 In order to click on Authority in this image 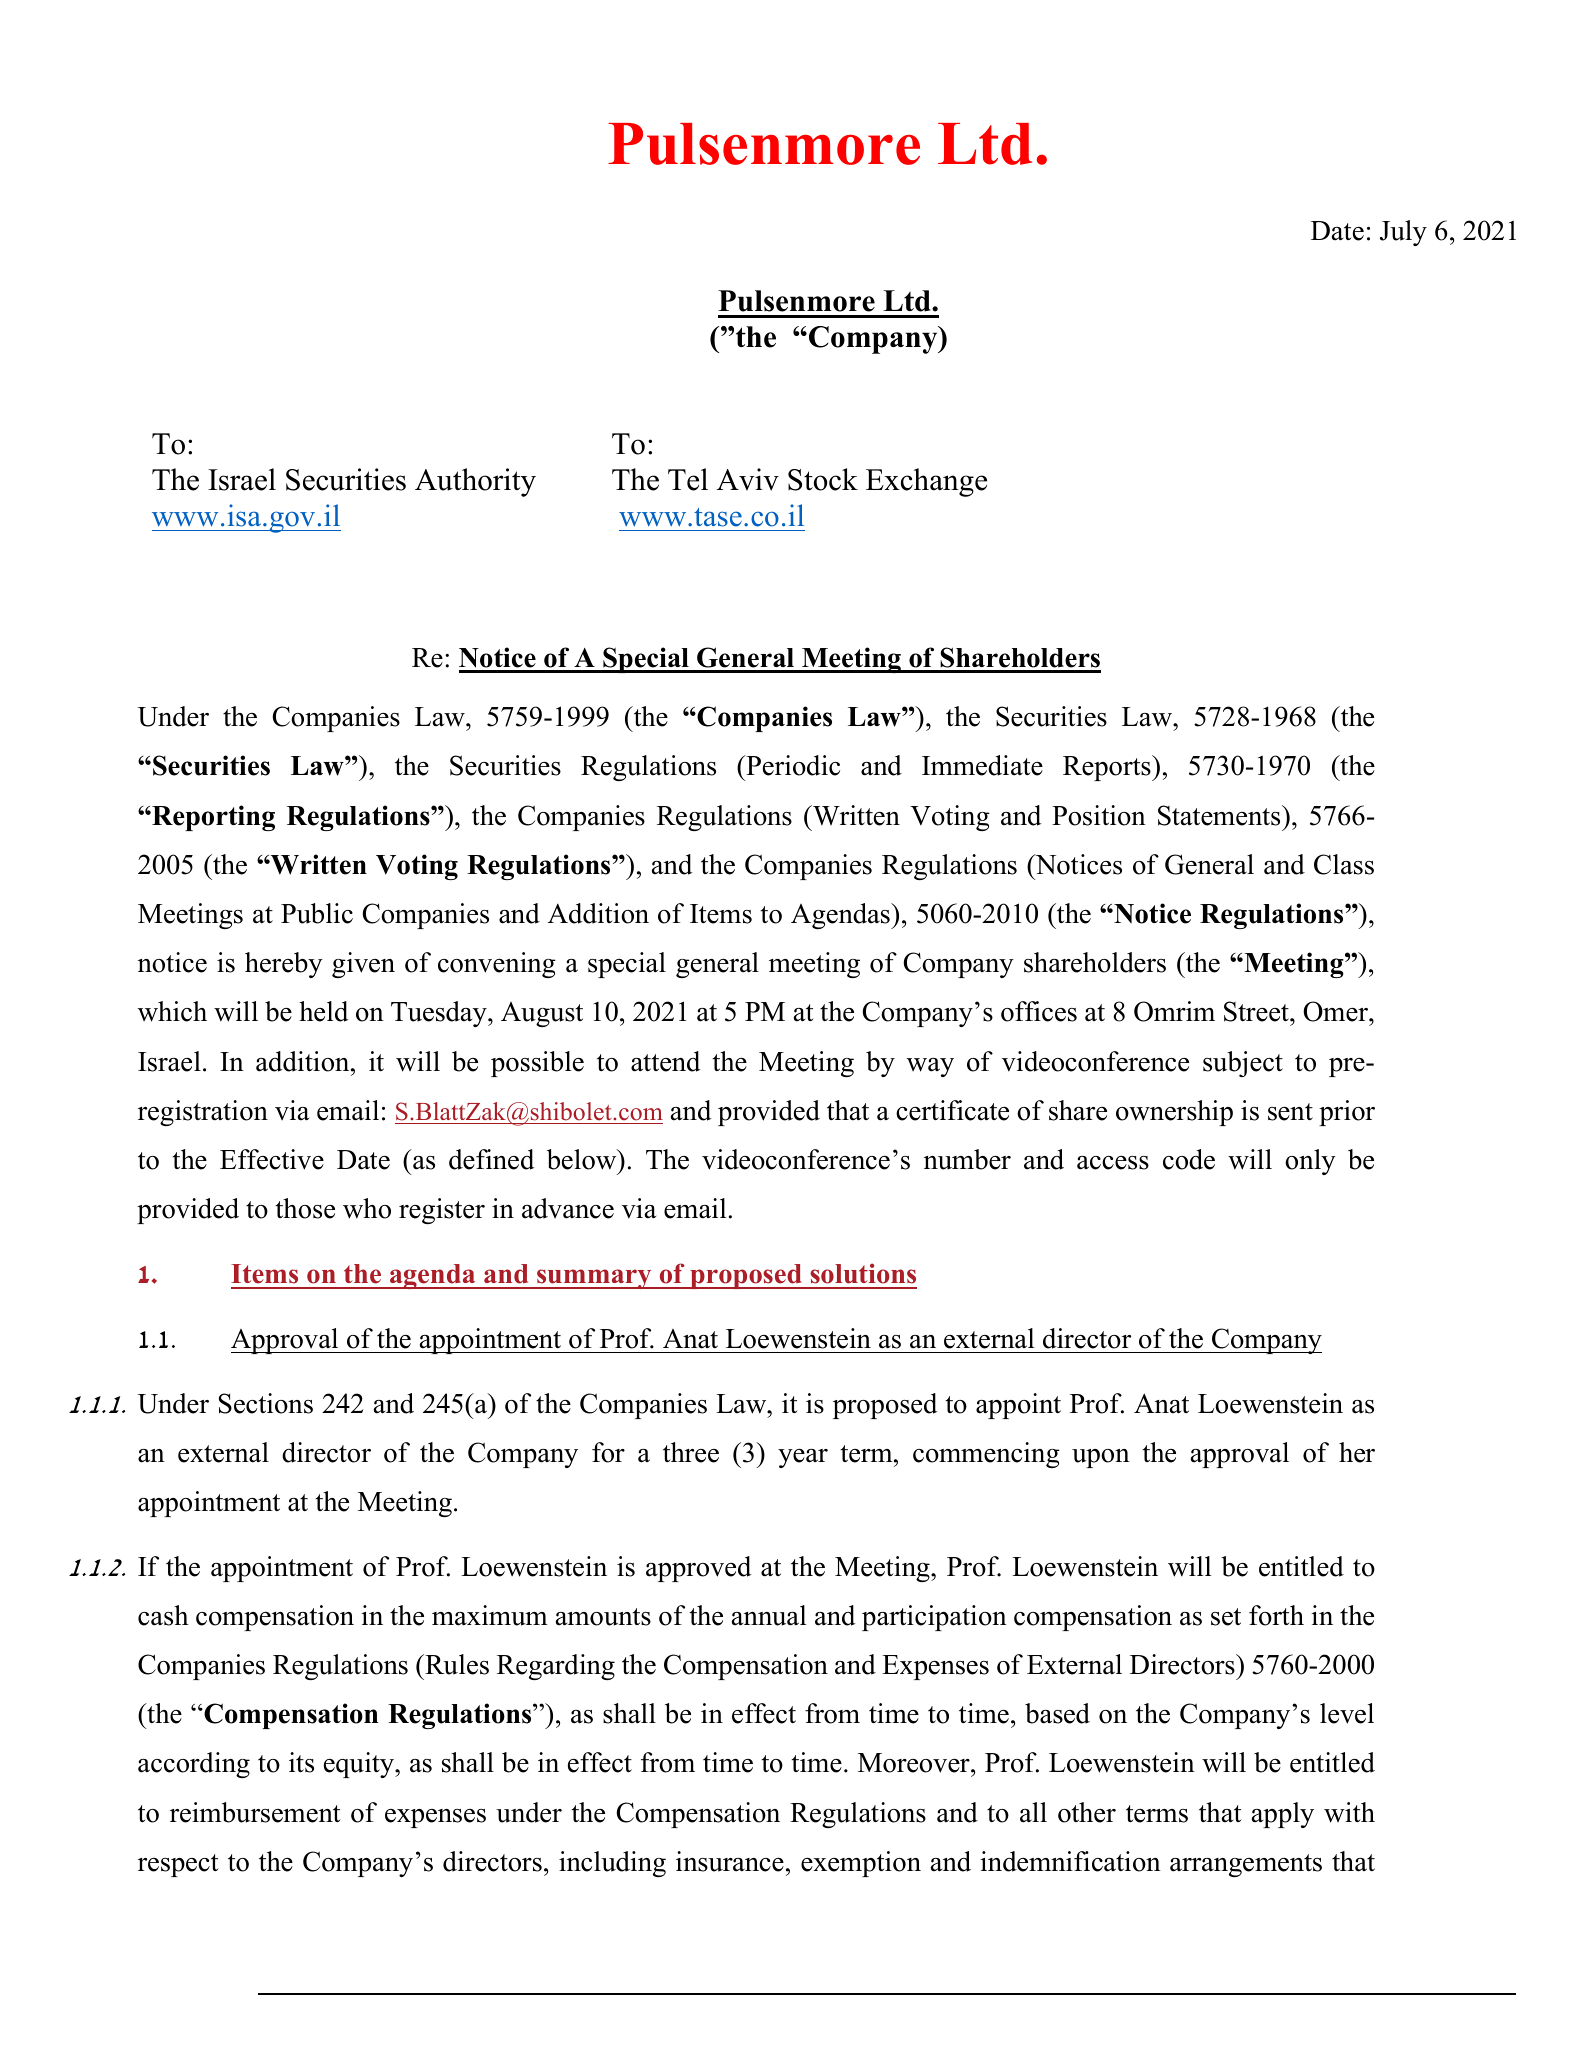, I will do `click(475, 482)`.
